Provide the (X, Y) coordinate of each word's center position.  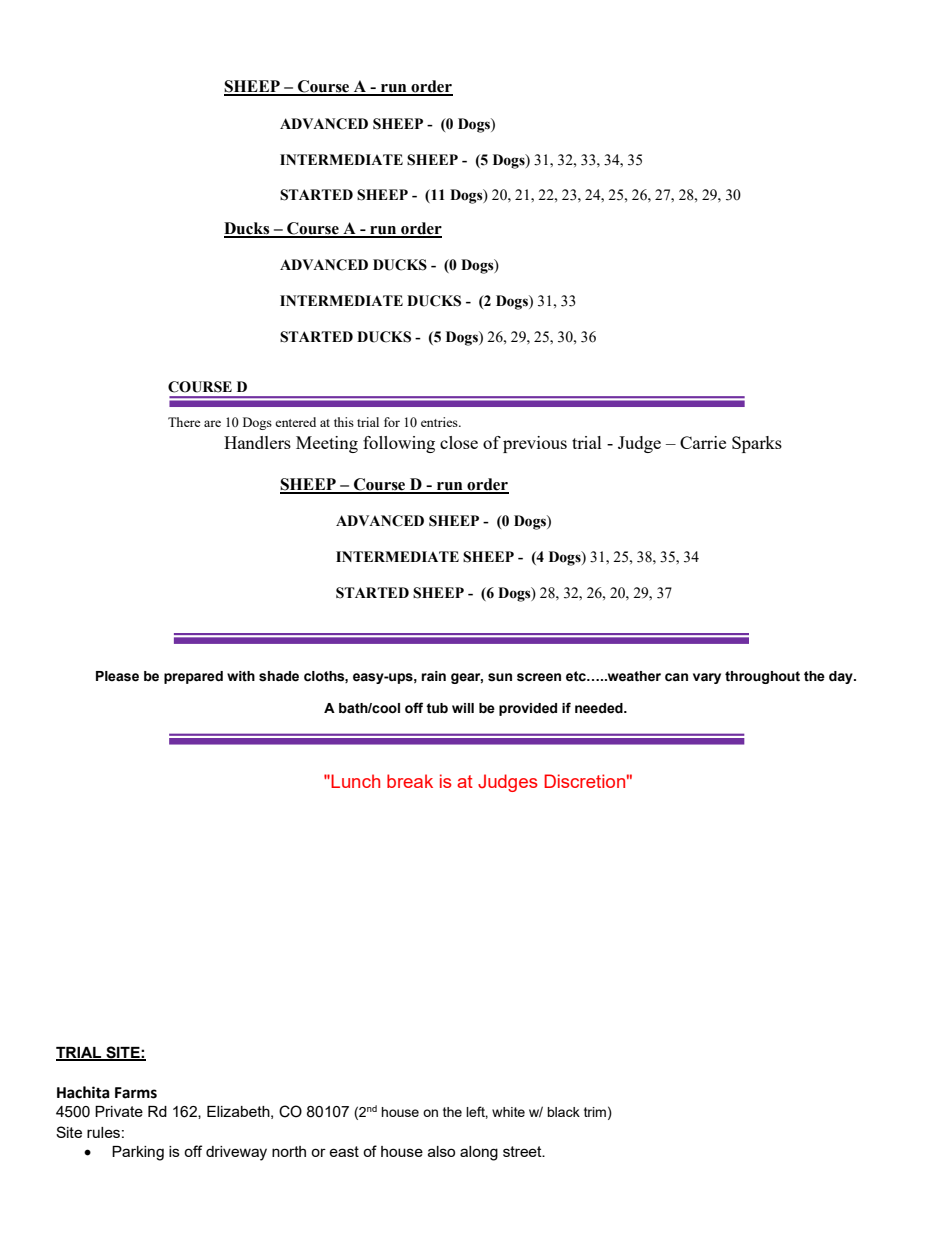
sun (500, 677)
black (563, 1112)
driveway (236, 1153)
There (184, 422)
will (463, 708)
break (410, 781)
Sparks (757, 444)
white (508, 1112)
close (459, 442)
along (479, 1153)
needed (600, 708)
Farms (136, 1093)
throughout (762, 677)
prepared (193, 677)
